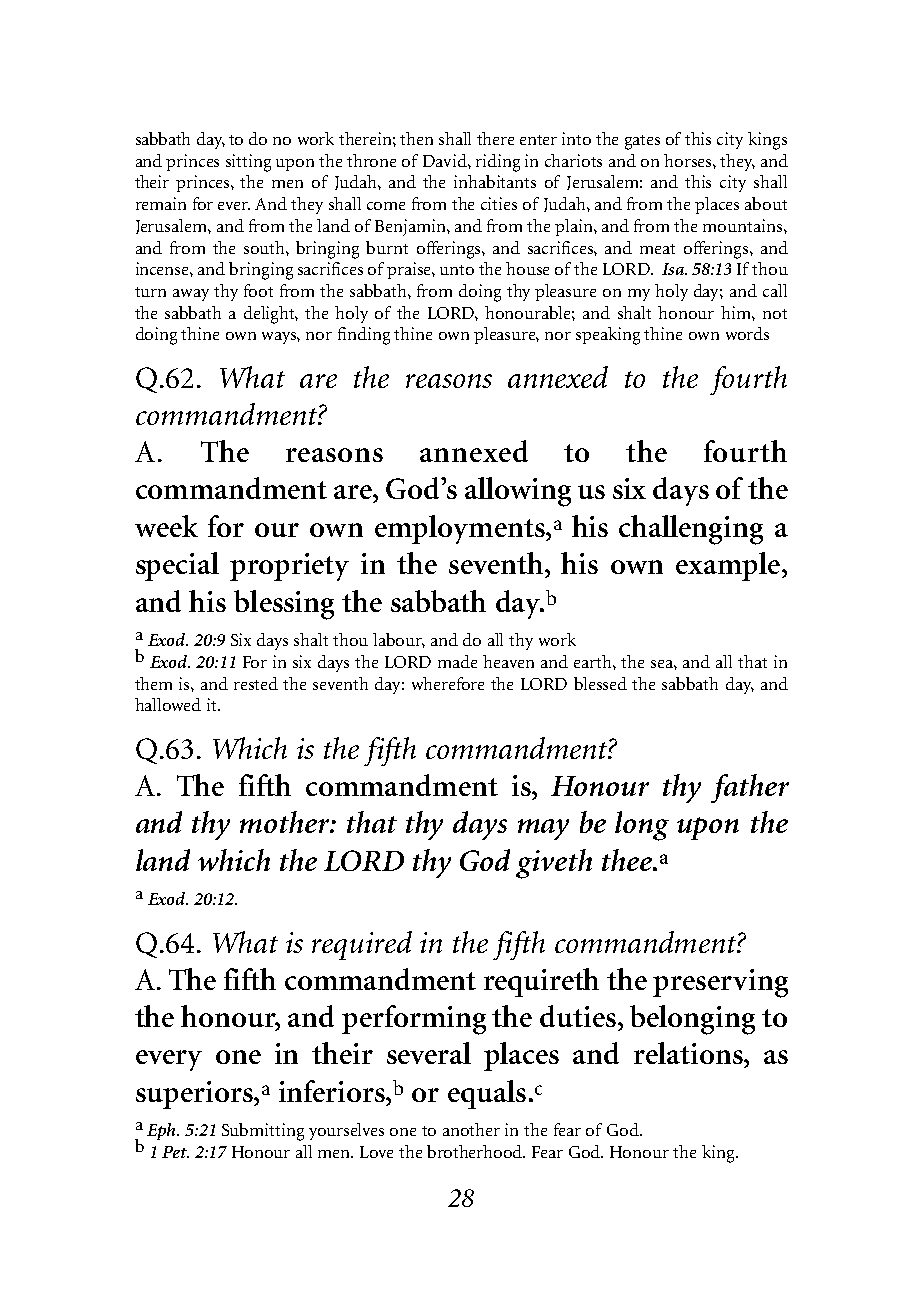  What do you see at coordinates (256, 683) in the page?
I see `rested` at bounding box center [256, 683].
